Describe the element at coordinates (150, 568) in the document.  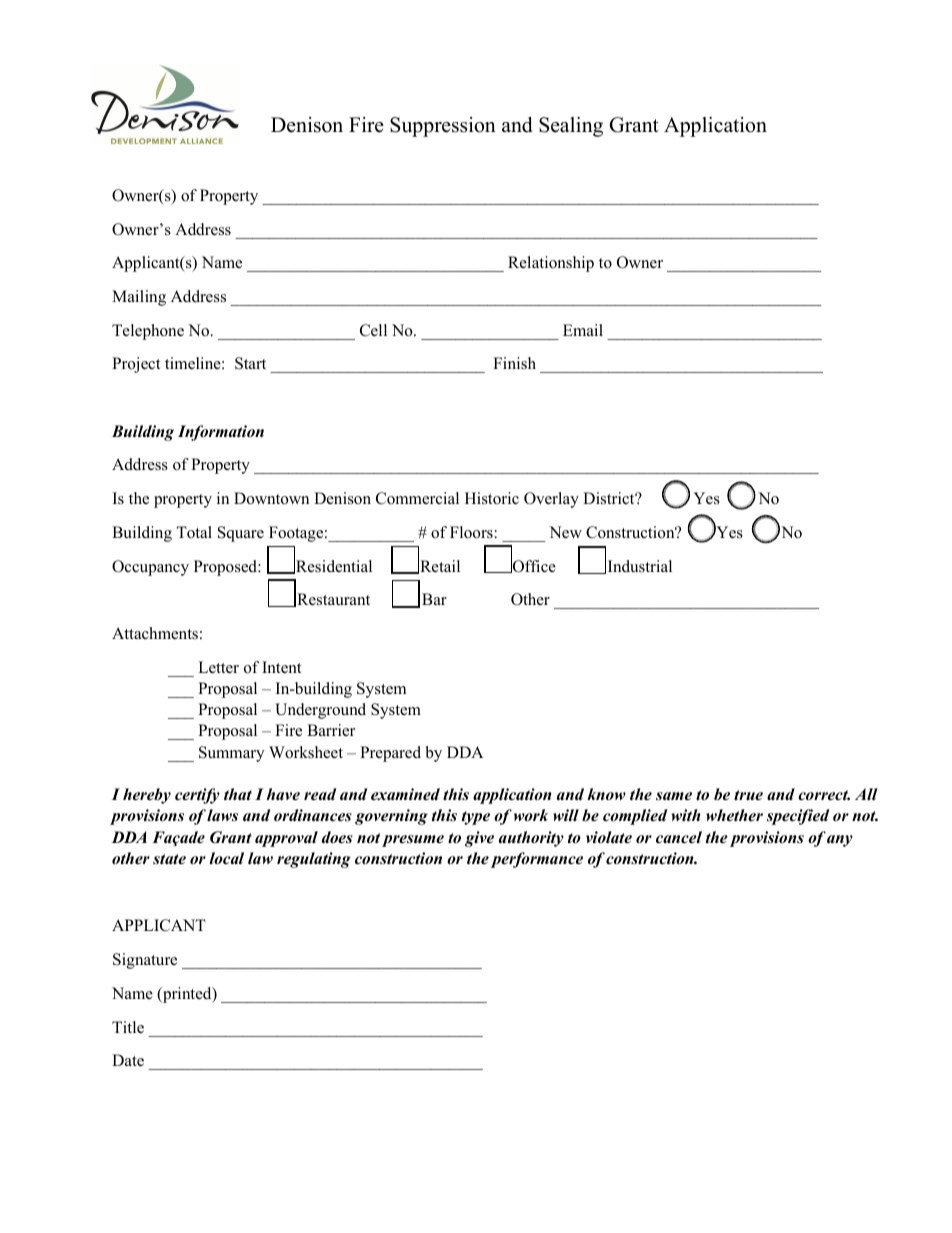
I see `Occupancy` at that location.
